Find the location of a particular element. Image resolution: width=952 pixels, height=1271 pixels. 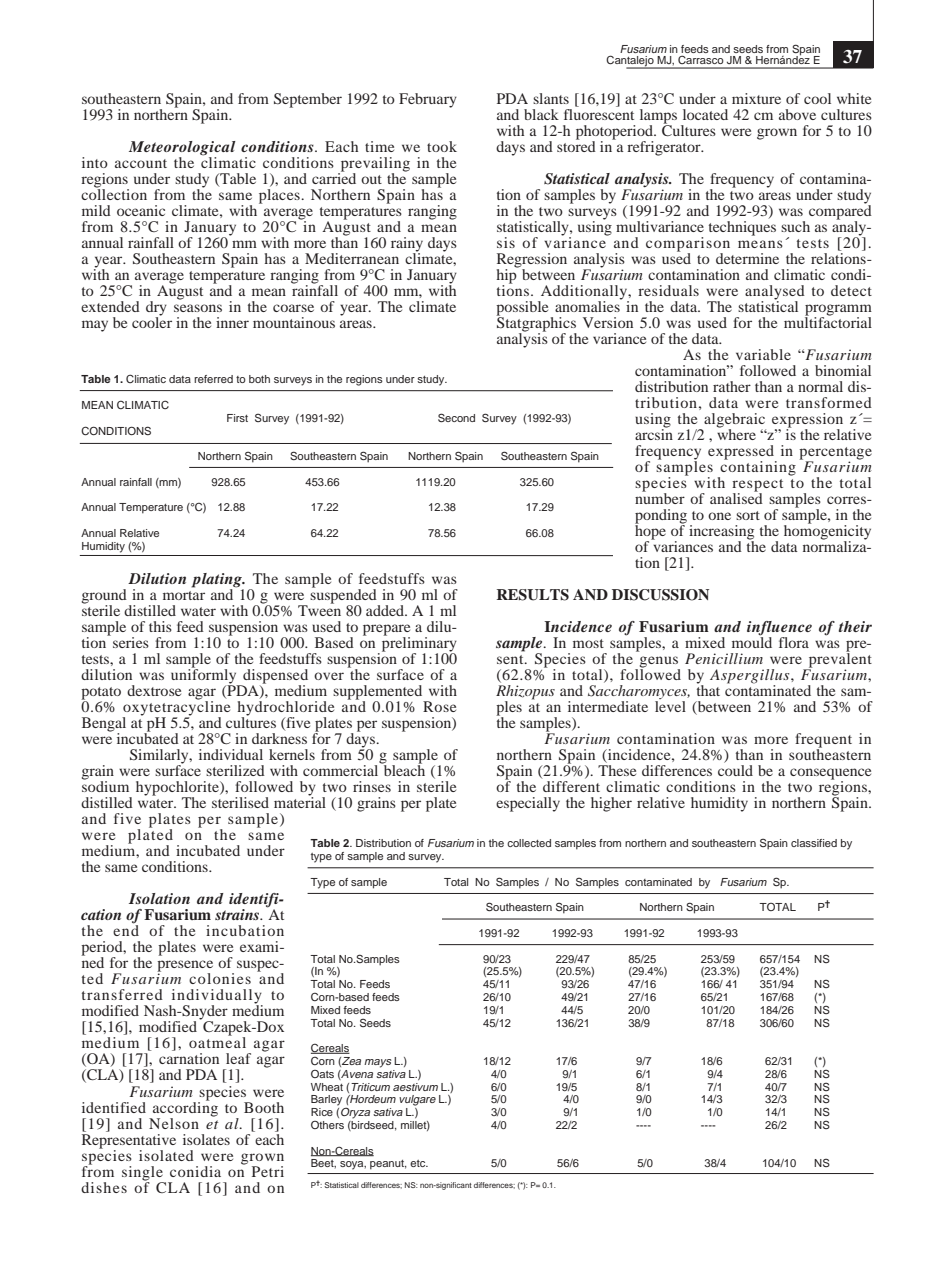

Meteorological is located at coordinates (182, 149).
